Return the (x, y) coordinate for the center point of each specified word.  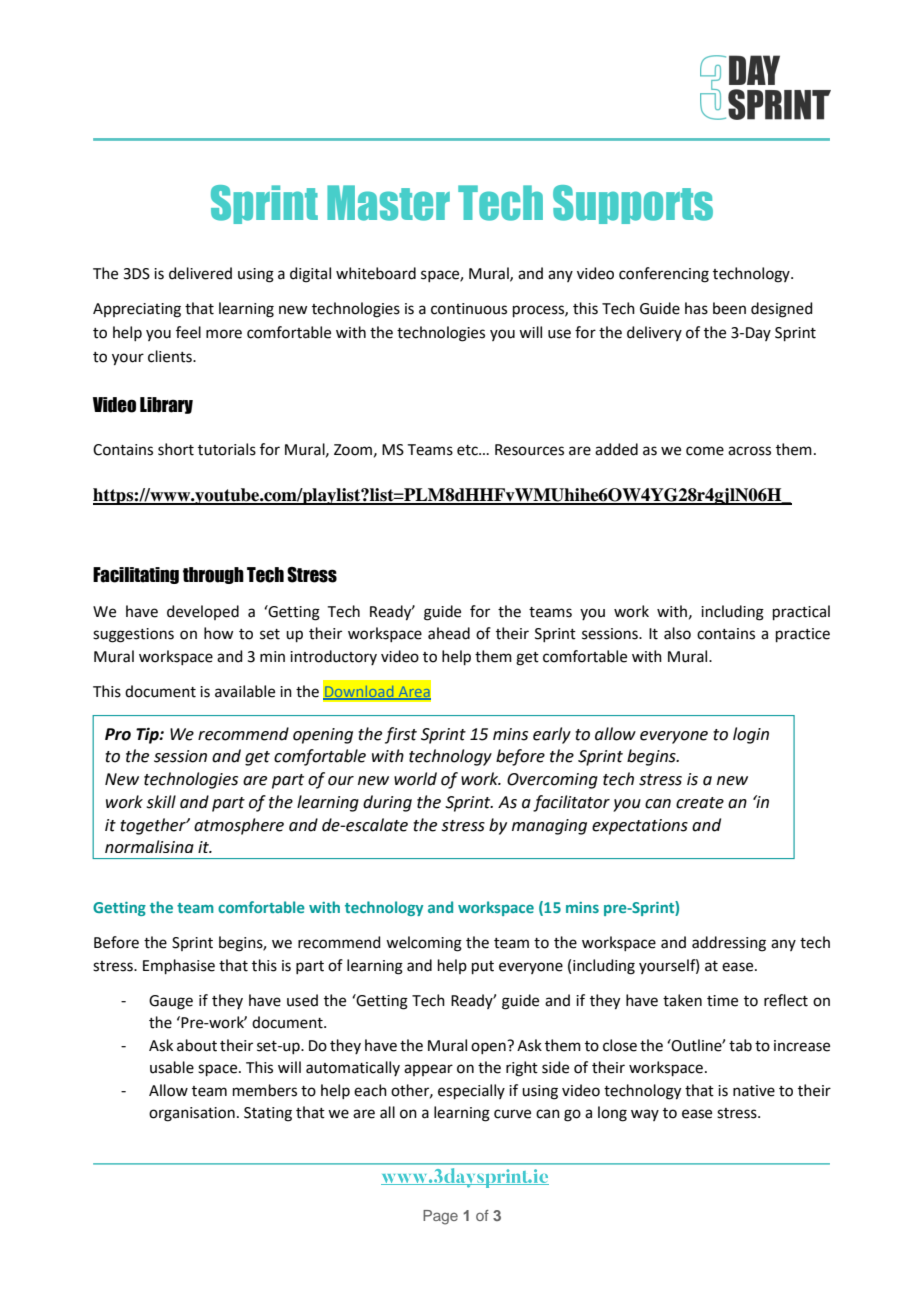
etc (468, 450)
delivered (200, 273)
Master (388, 203)
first (401, 735)
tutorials (227, 449)
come (705, 451)
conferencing (664, 275)
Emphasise (179, 966)
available (245, 691)
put (483, 967)
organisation (192, 1114)
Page (440, 1217)
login (751, 735)
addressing (729, 944)
